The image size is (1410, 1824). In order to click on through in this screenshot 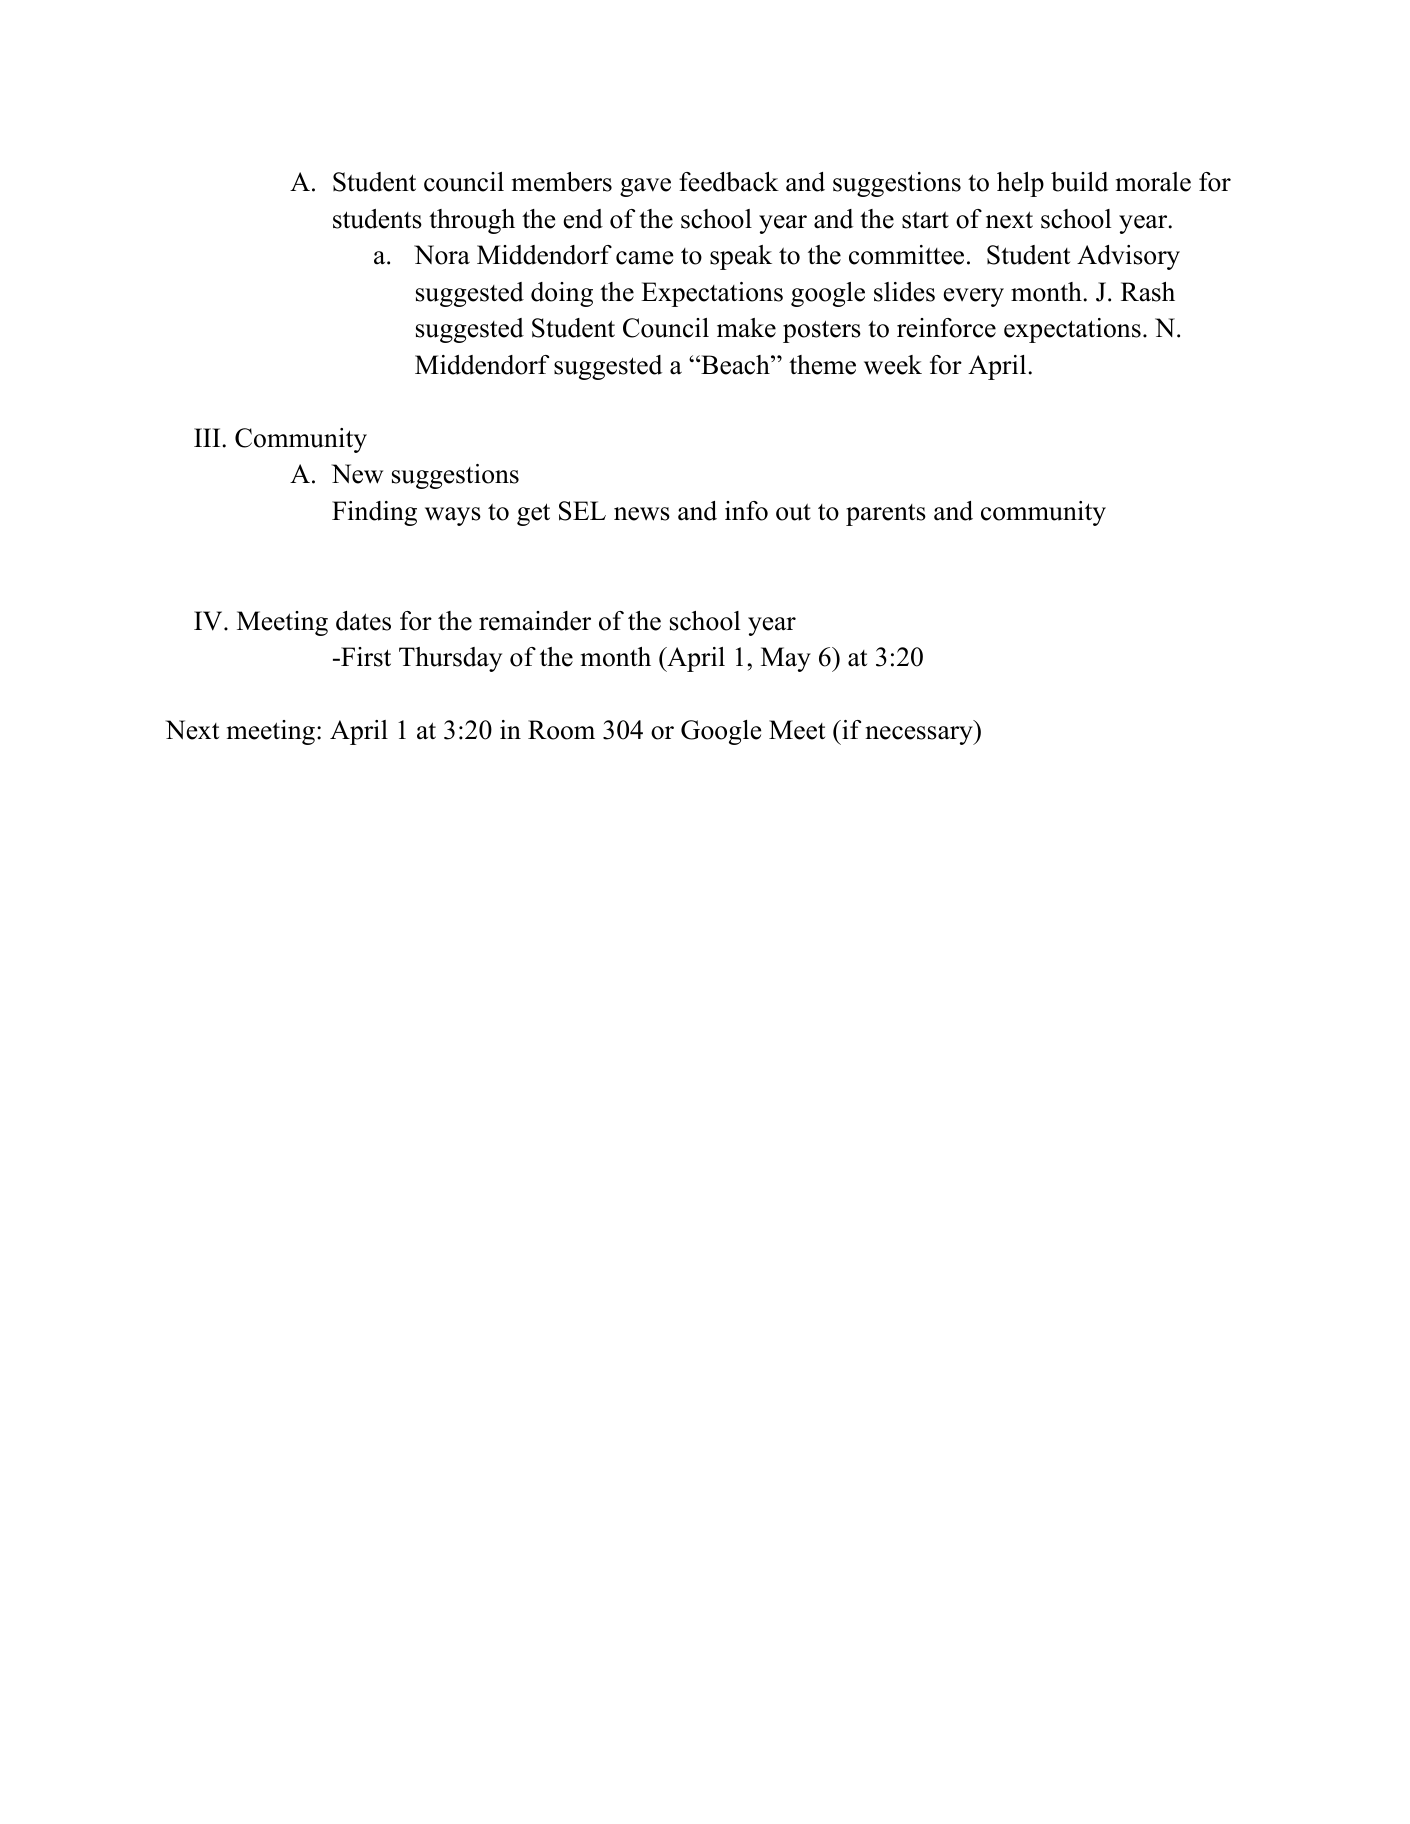, I will do `click(472, 221)`.
